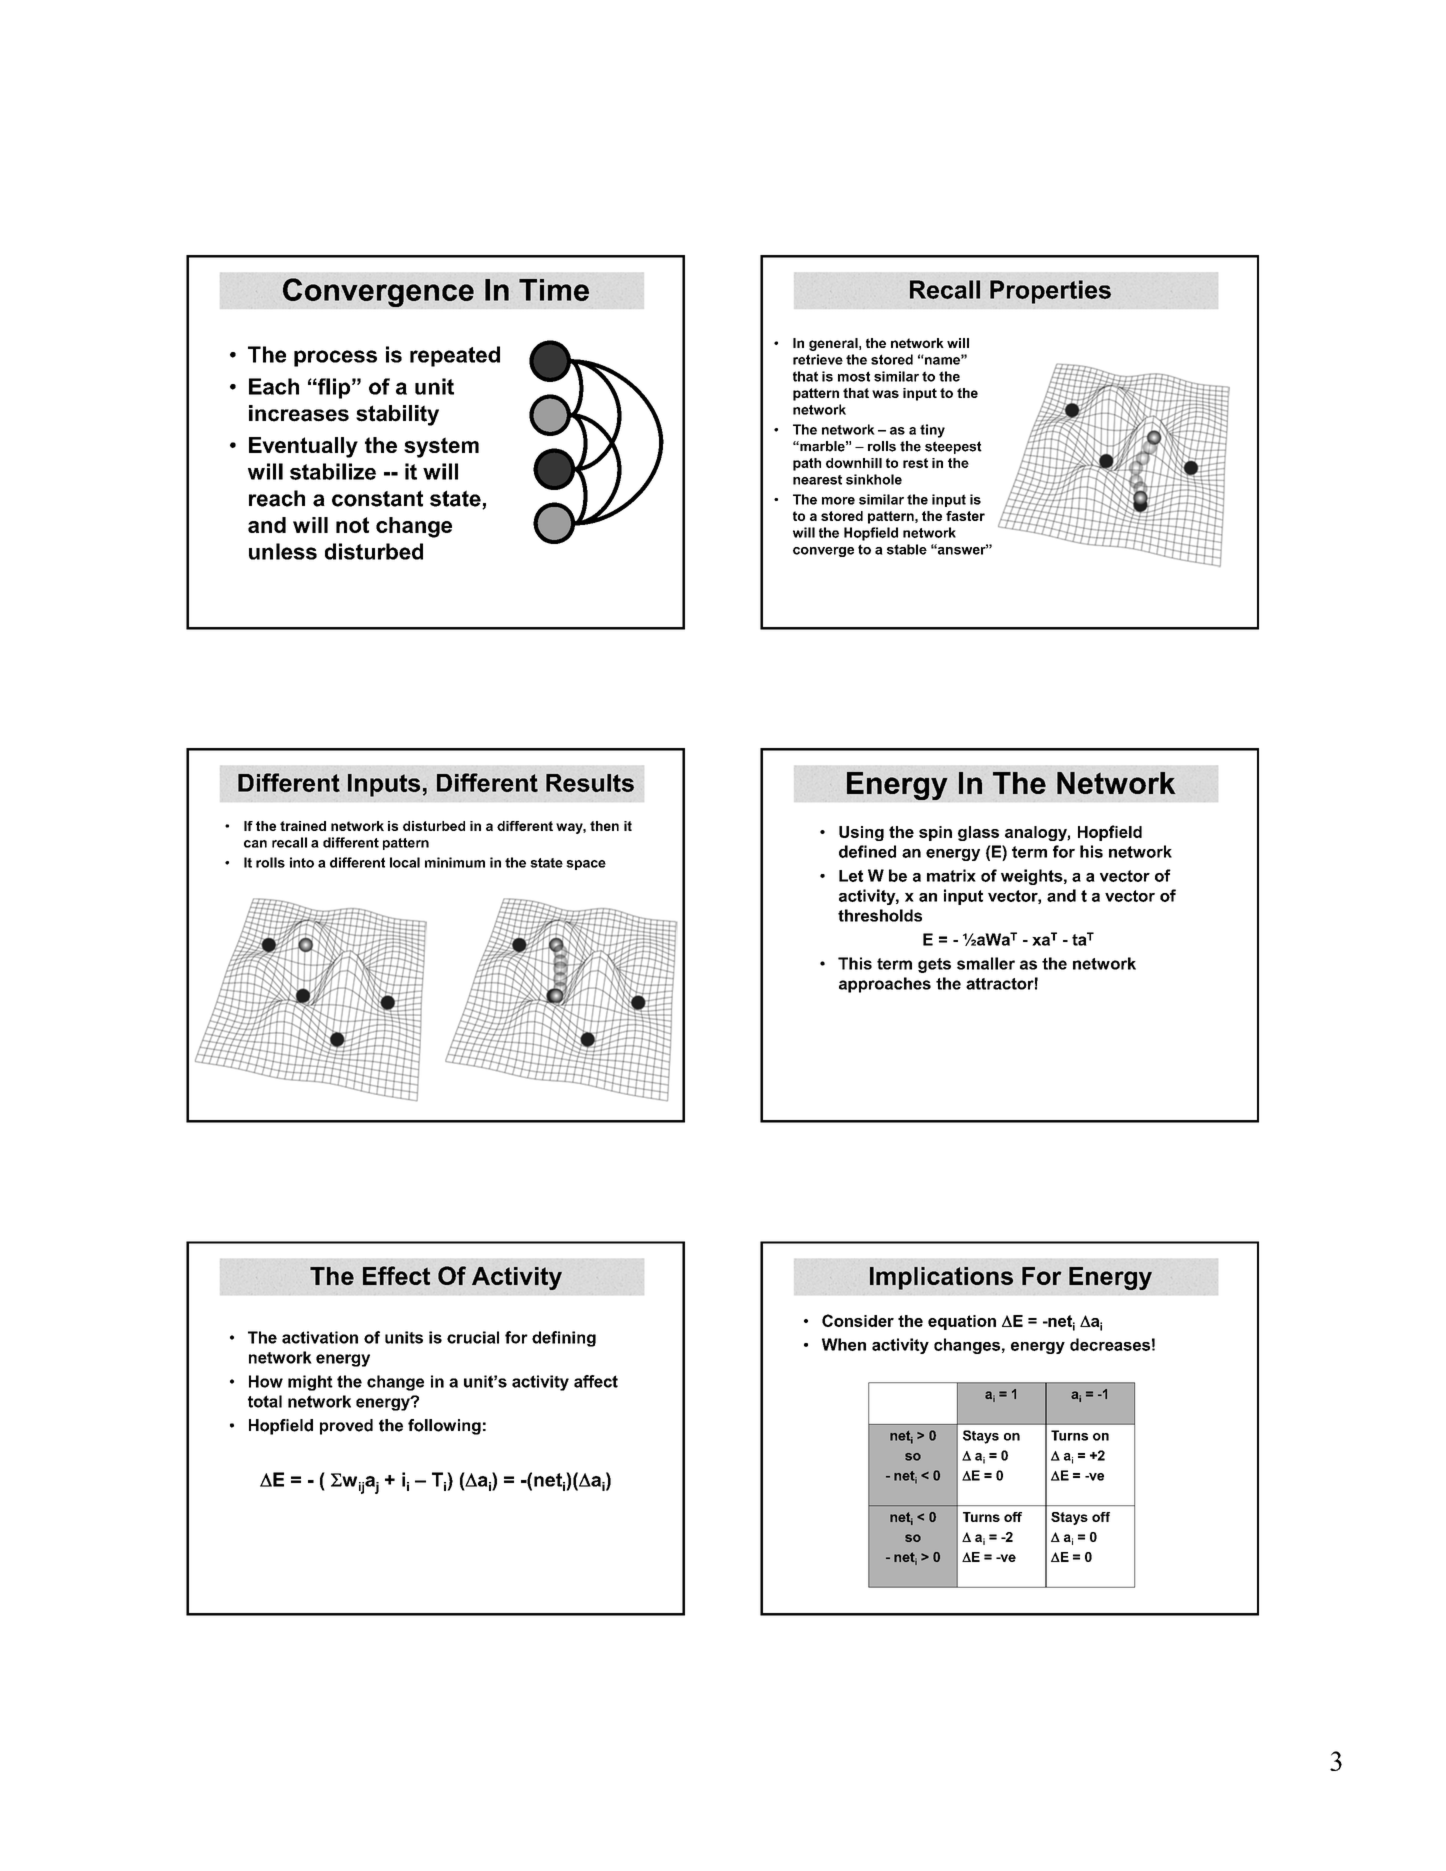 The width and height of the screenshot is (1446, 1871). Describe the element at coordinates (590, 783) in the screenshot. I see `Results` at that location.
